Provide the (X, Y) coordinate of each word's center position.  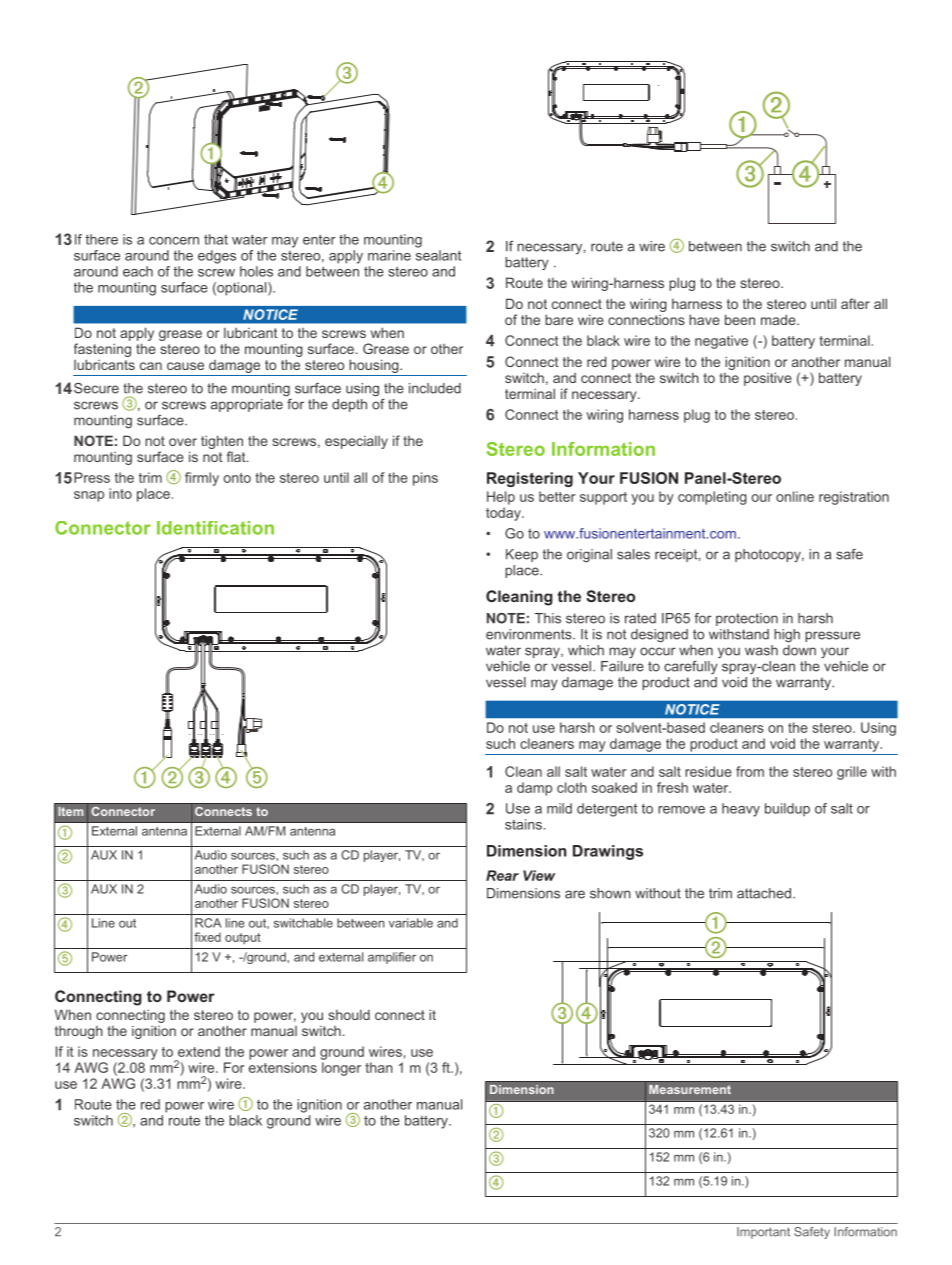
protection (747, 619)
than (379, 1067)
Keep (522, 555)
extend (199, 1051)
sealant (438, 255)
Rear (502, 875)
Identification (215, 528)
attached (764, 893)
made (779, 319)
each (138, 271)
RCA (208, 923)
